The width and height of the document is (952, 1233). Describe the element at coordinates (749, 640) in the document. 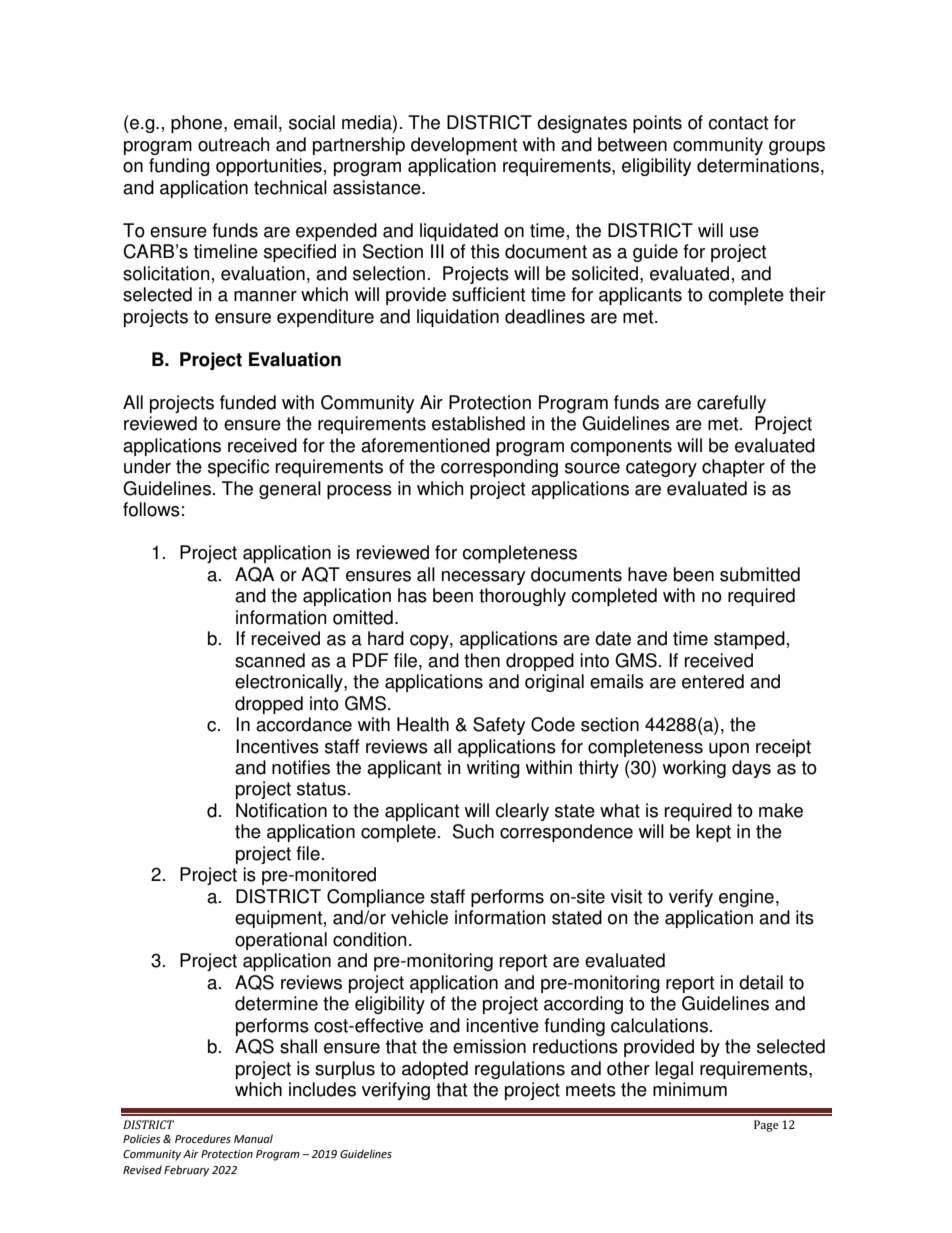

I see `stamped` at that location.
